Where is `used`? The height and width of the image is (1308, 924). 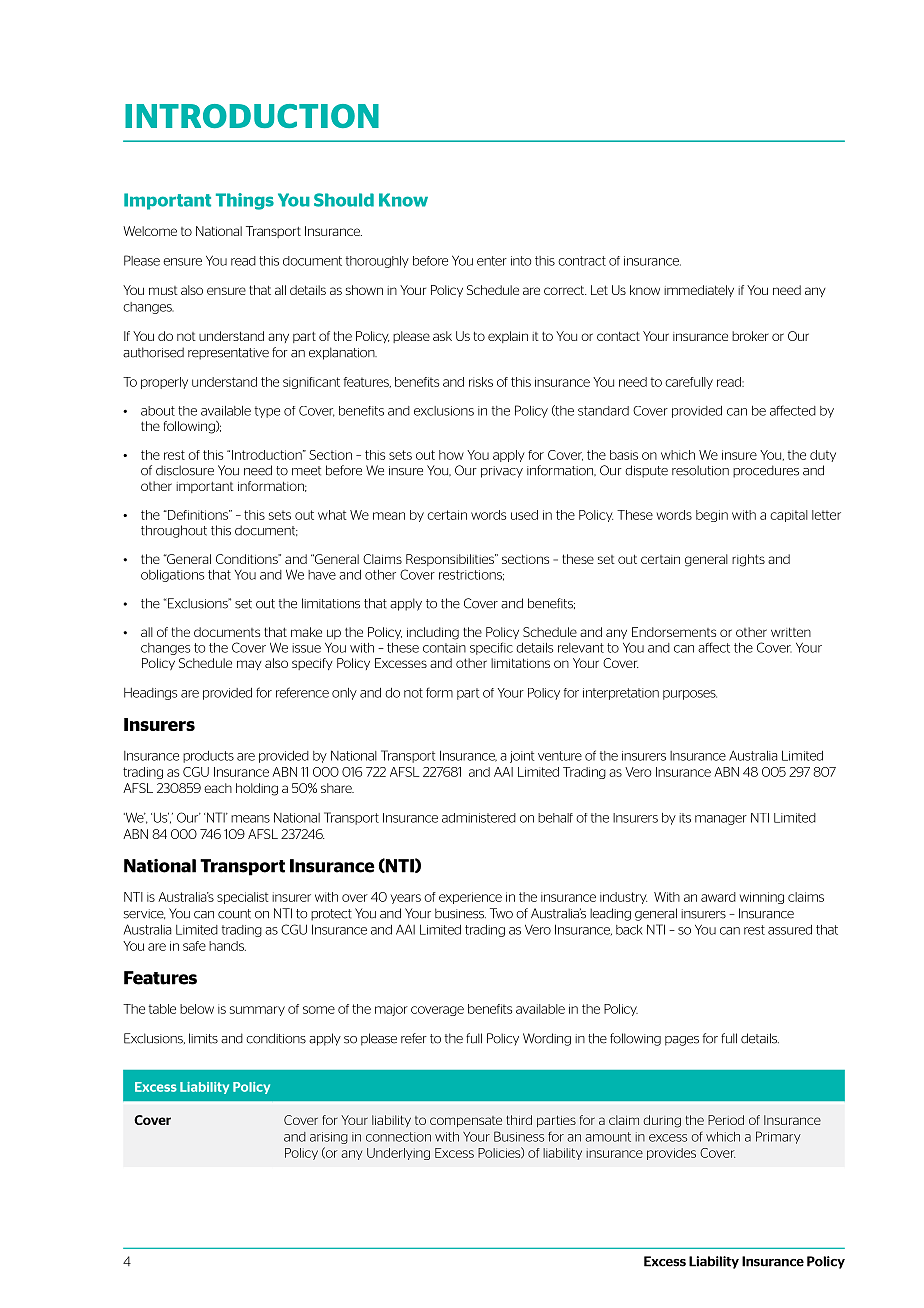 used is located at coordinates (524, 515).
